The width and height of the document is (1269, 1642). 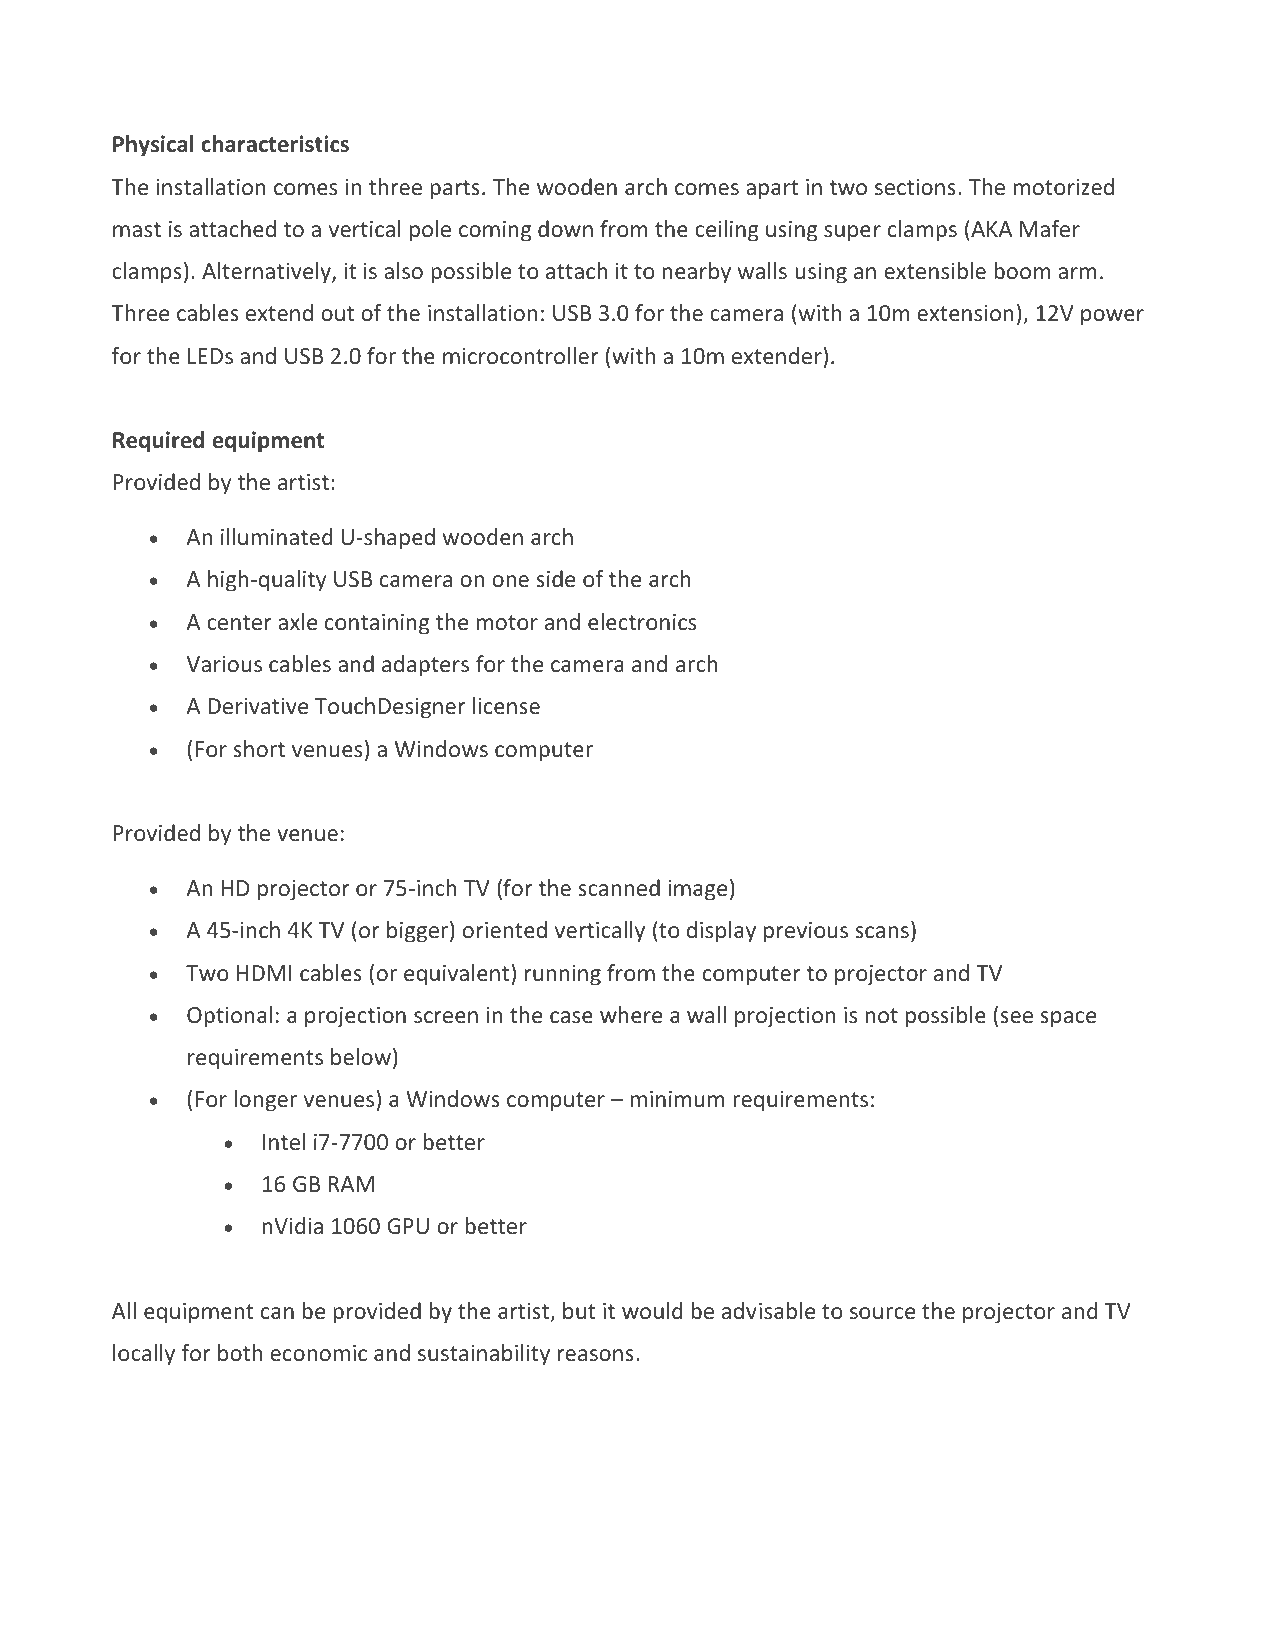 I want to click on minimum, so click(x=677, y=1099).
